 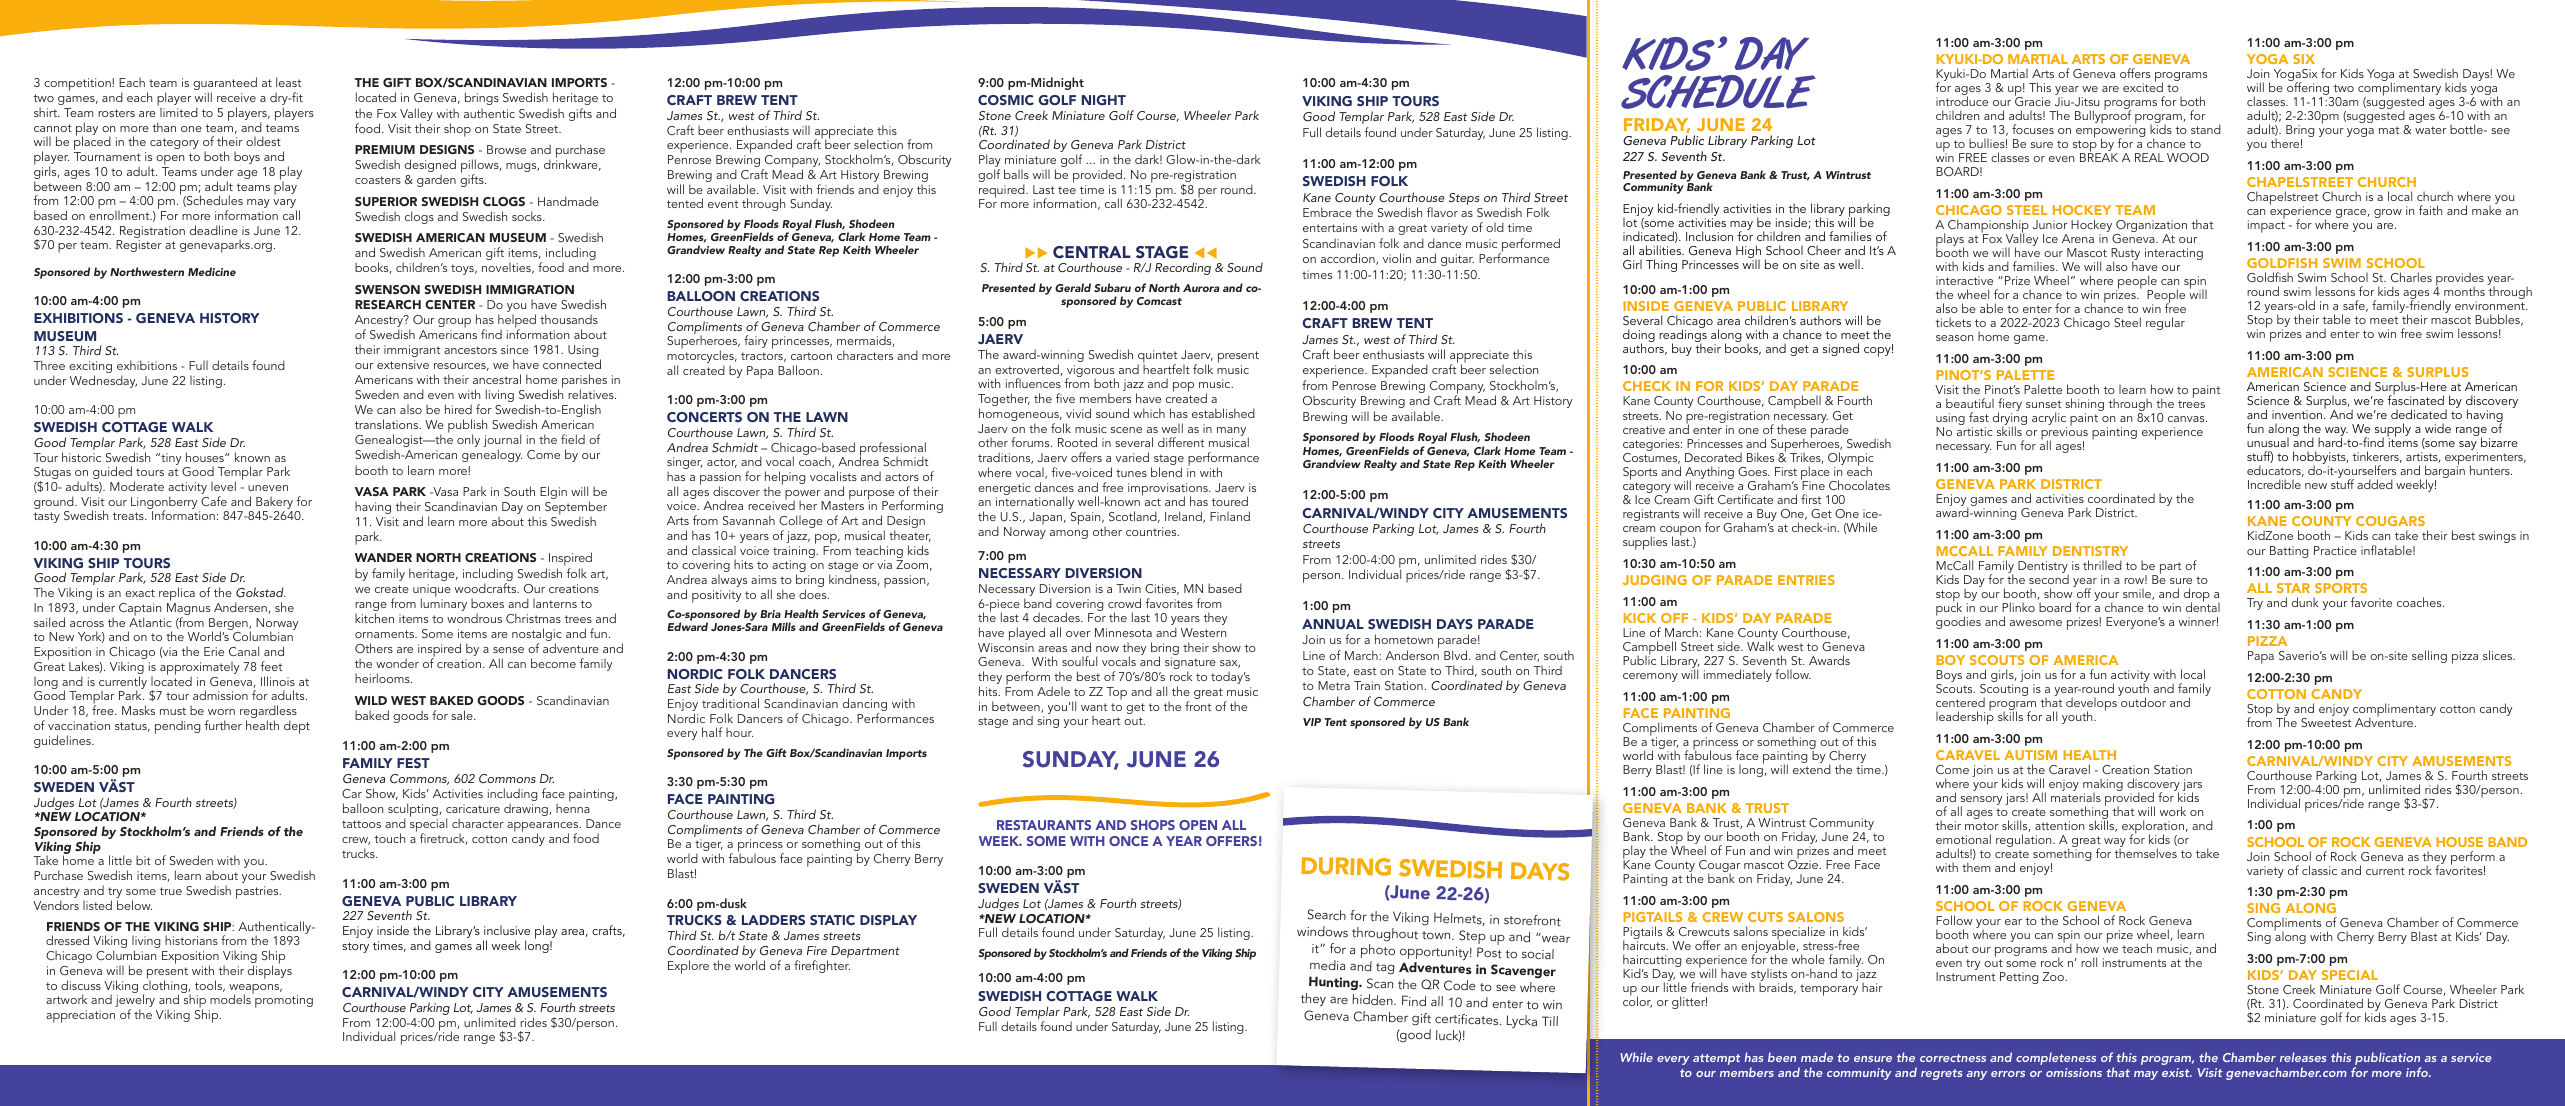 I want to click on stand, so click(x=2206, y=129).
